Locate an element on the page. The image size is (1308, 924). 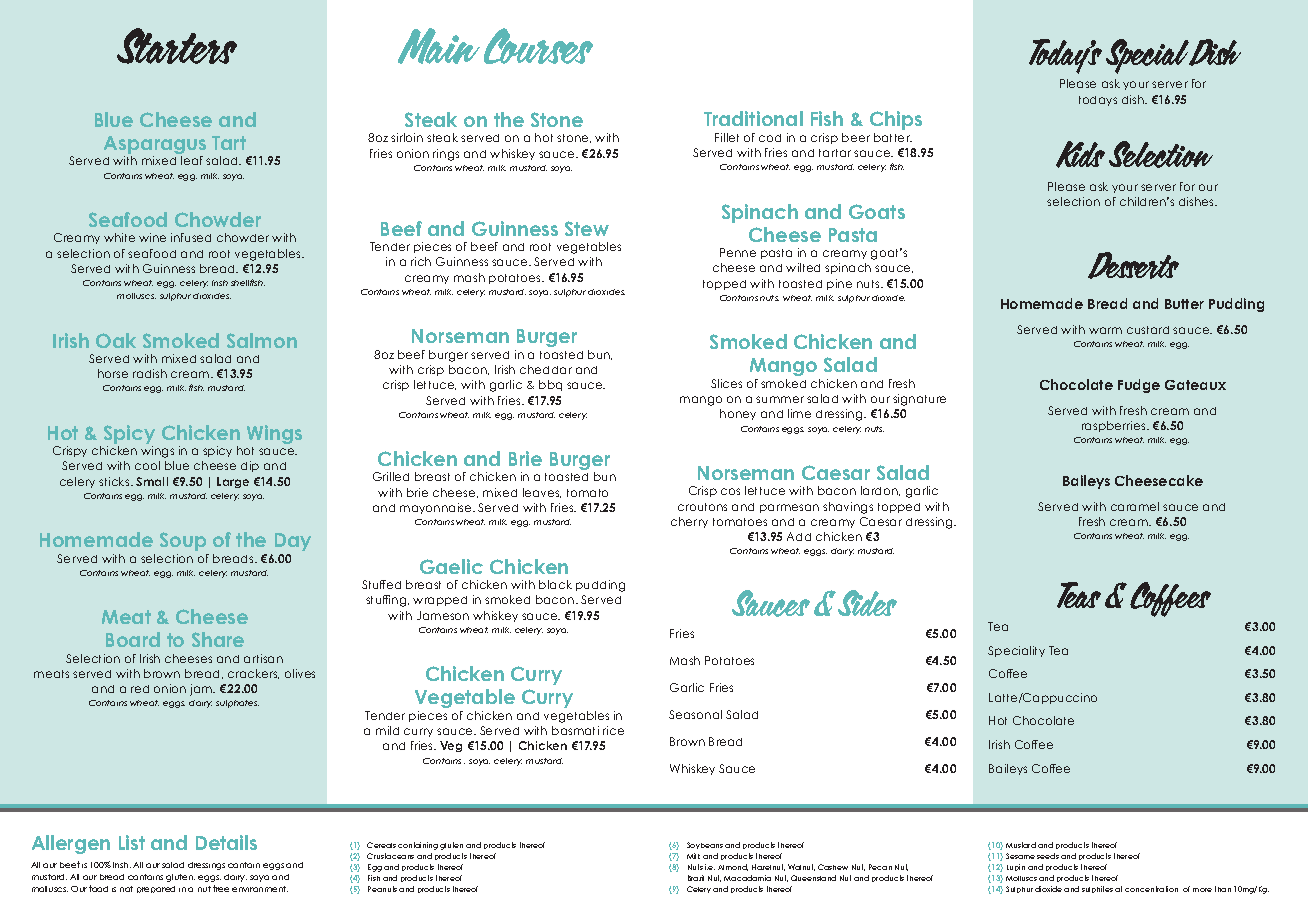
Courses is located at coordinates (538, 46).
